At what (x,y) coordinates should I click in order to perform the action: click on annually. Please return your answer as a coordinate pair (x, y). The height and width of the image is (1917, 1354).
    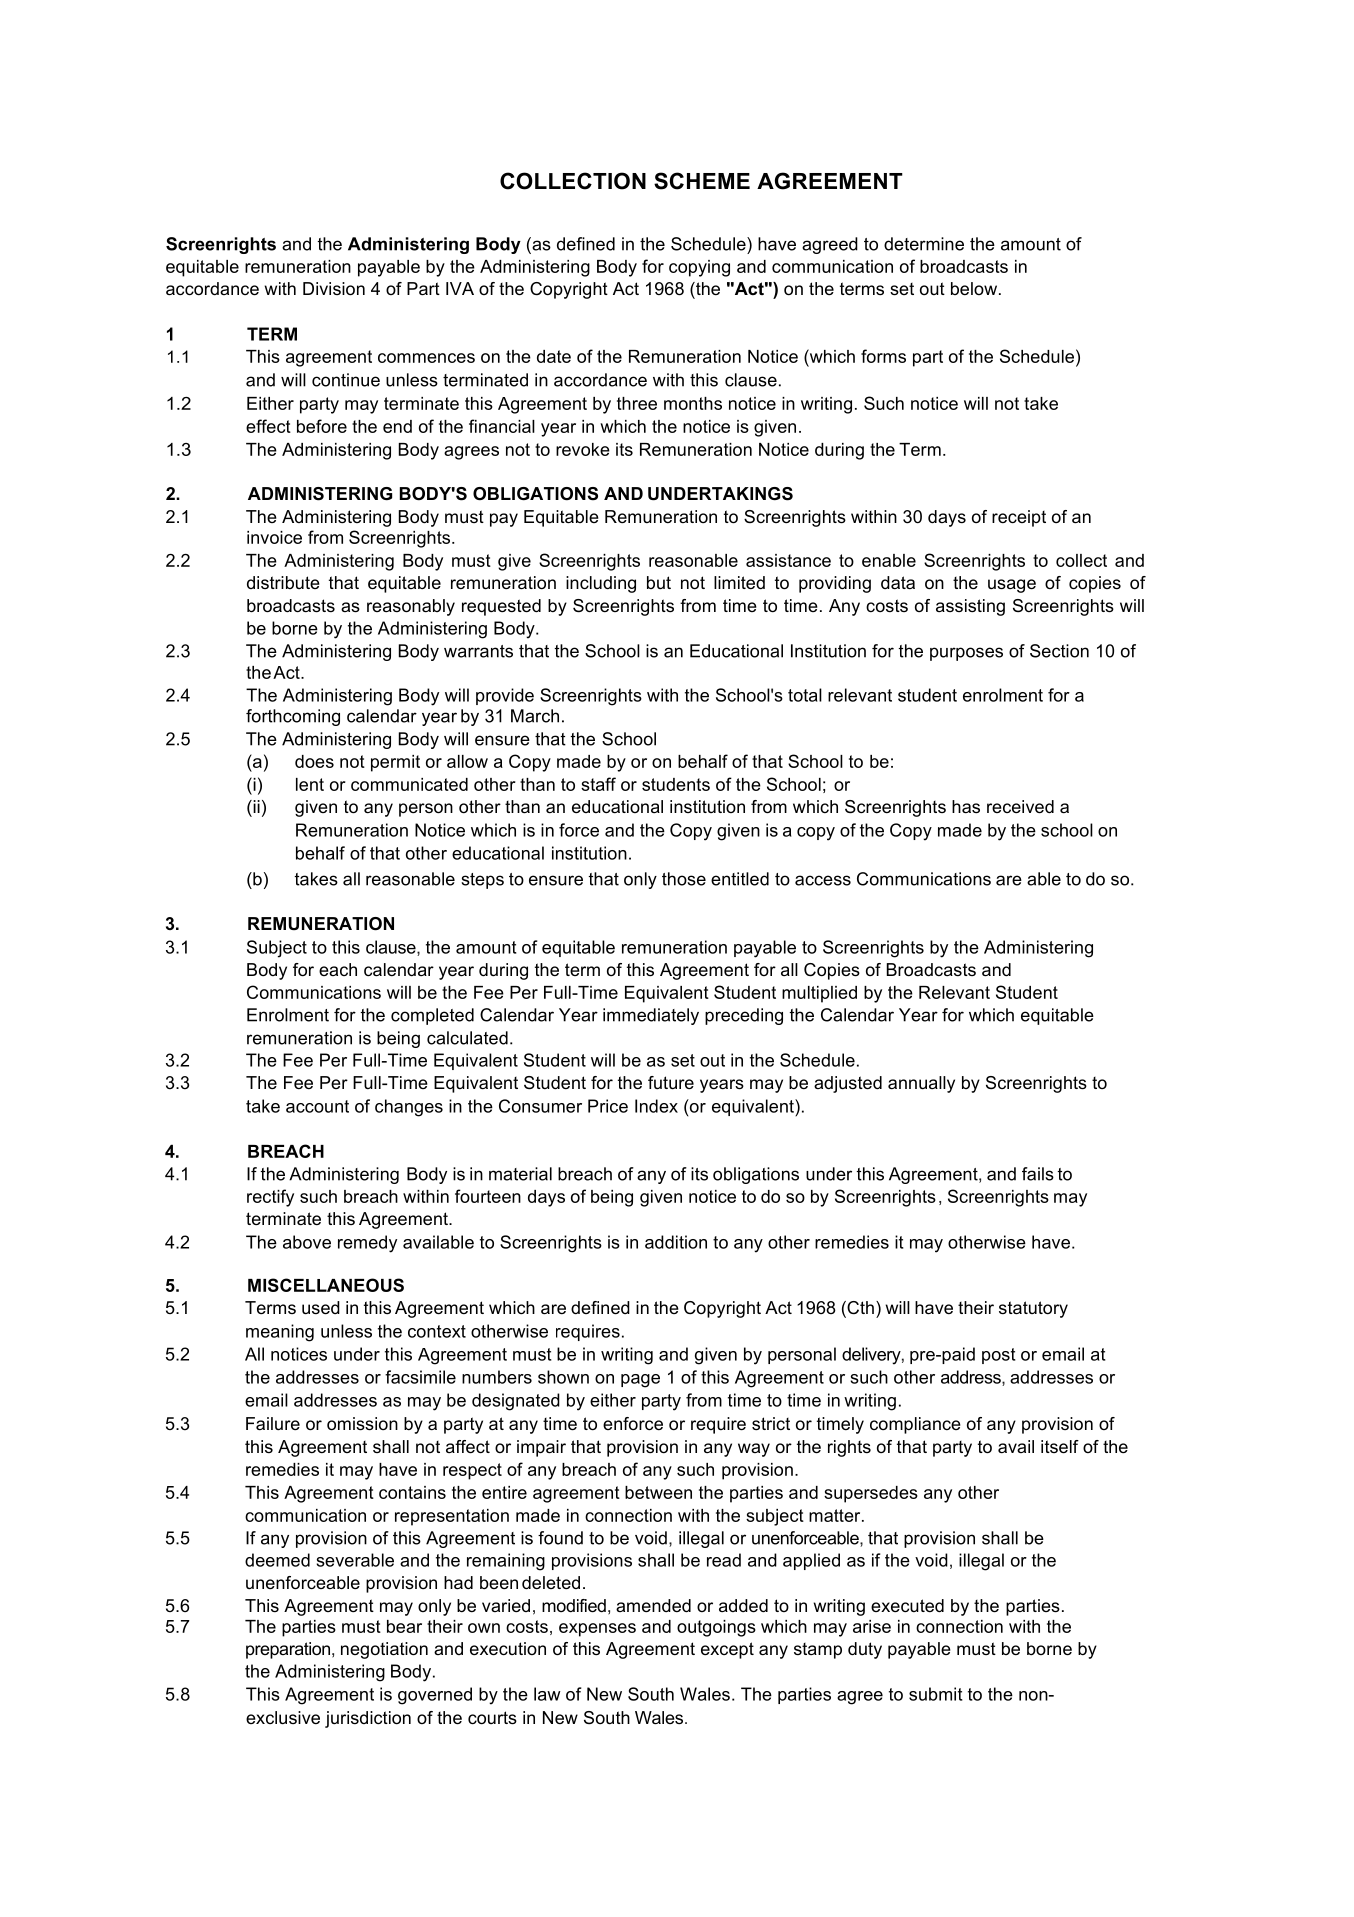
    Looking at the image, I should click on (921, 1084).
